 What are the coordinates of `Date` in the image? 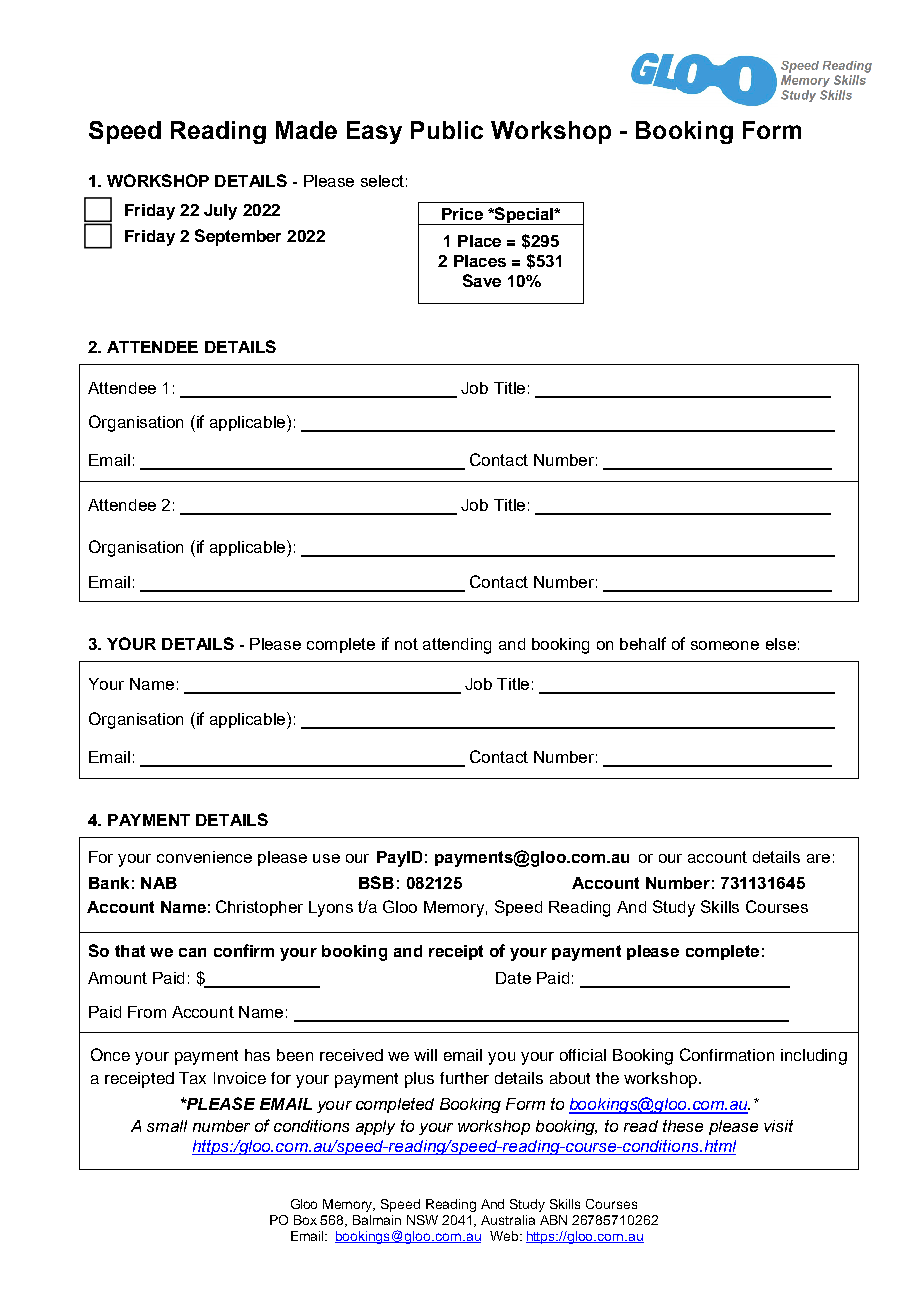 It's located at (513, 978).
